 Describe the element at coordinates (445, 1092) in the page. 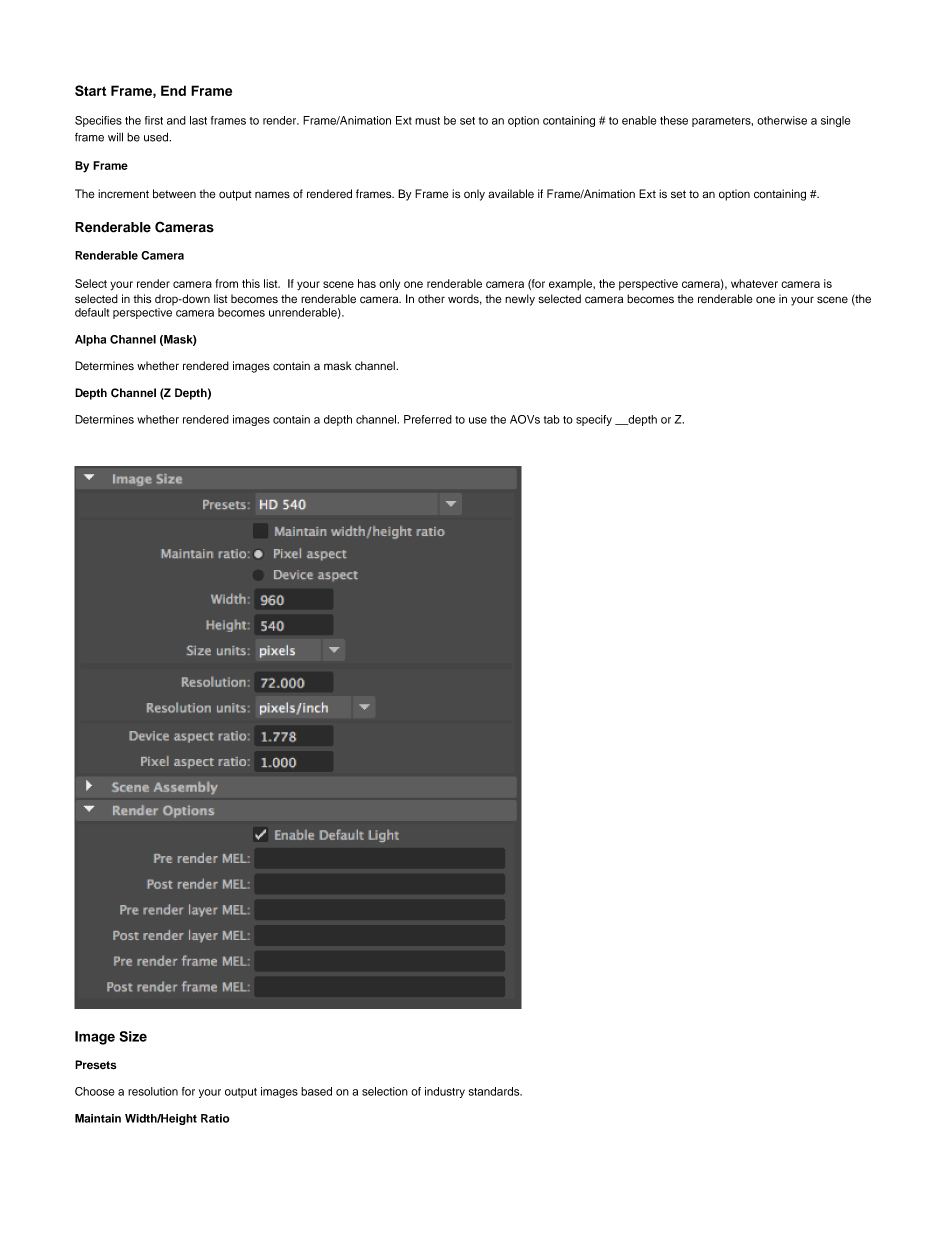

I see `industry` at that location.
